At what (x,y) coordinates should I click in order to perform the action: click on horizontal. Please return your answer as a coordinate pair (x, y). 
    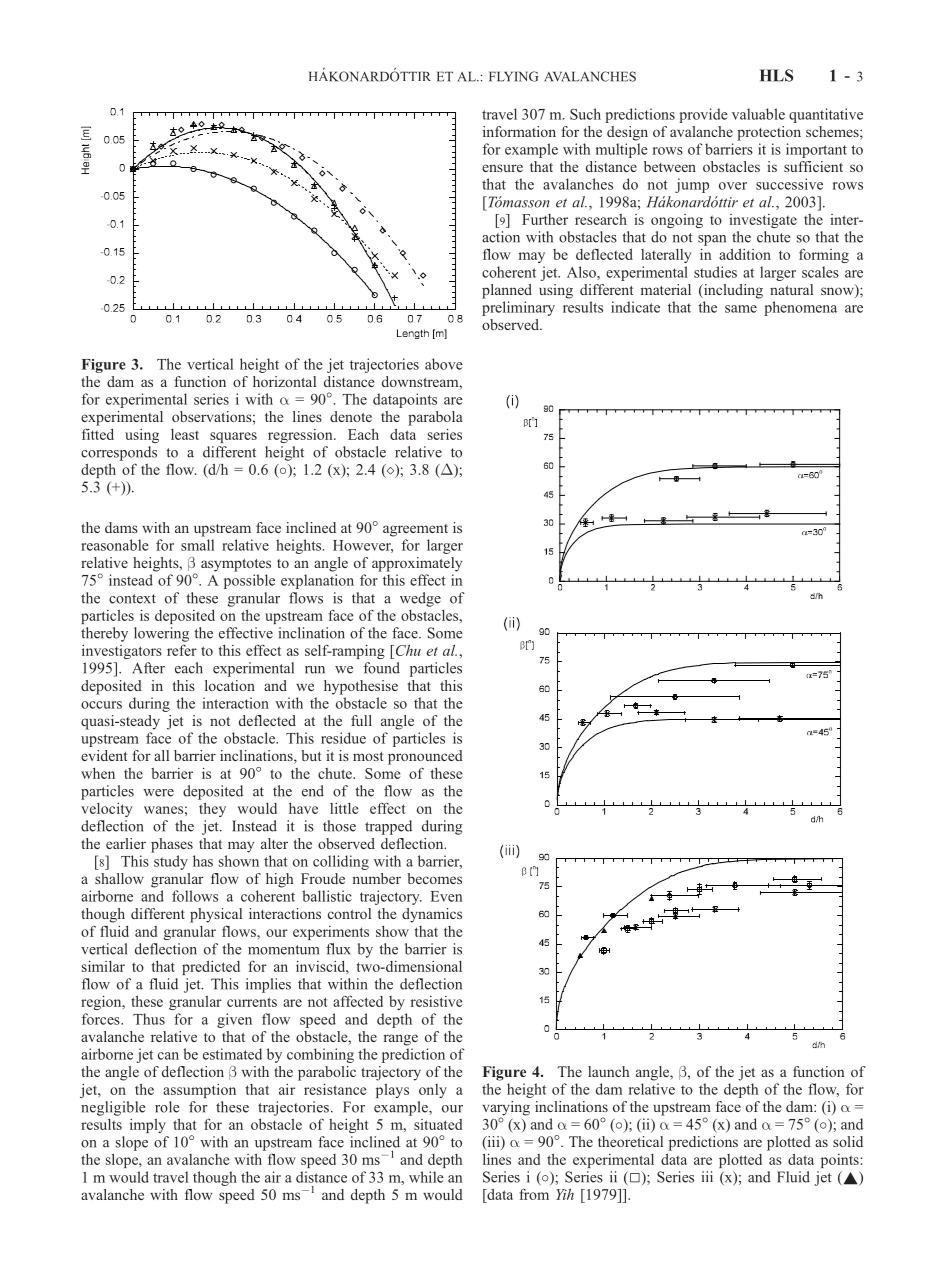
    Looking at the image, I should click on (284, 381).
